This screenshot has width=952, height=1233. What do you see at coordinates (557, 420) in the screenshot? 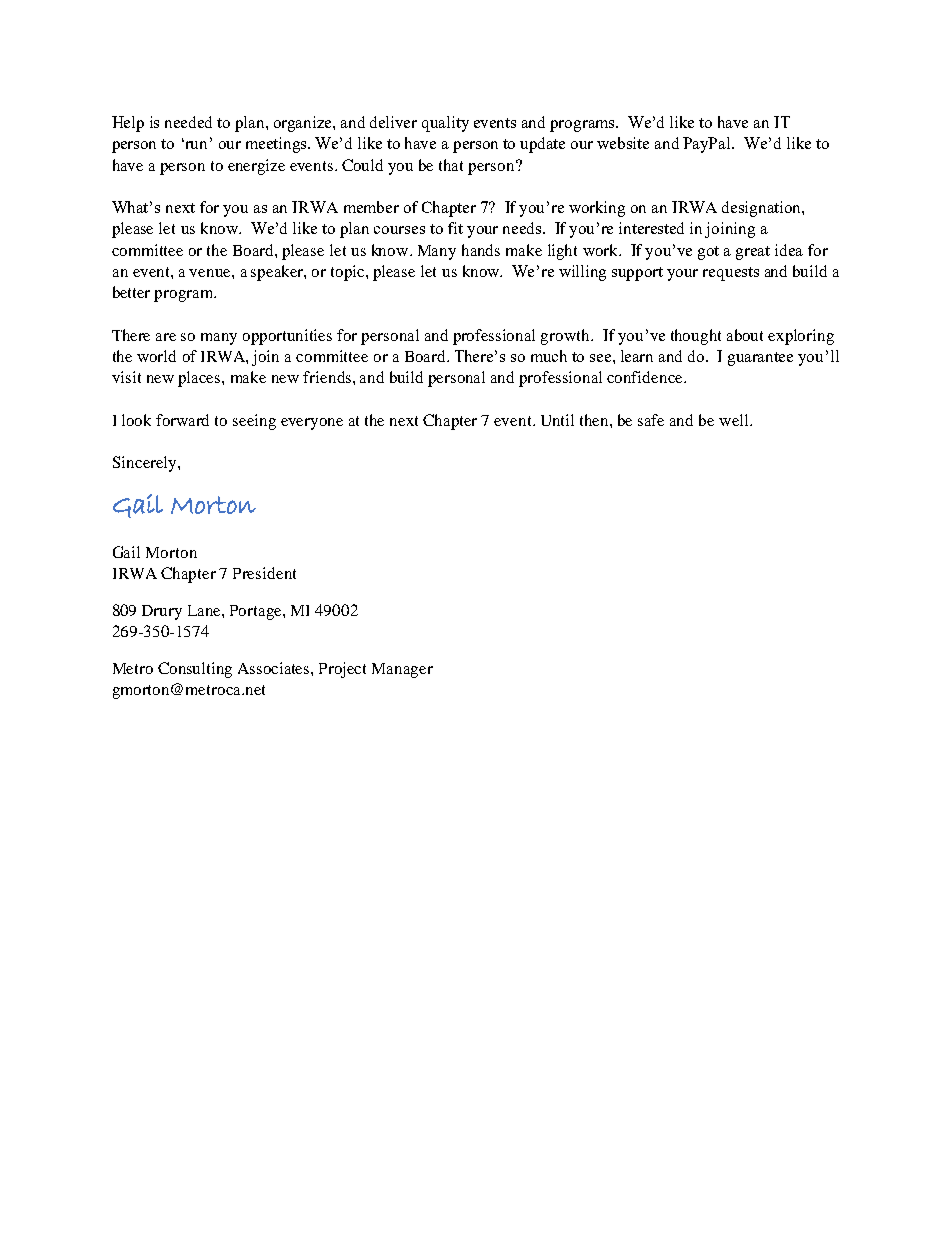
I see `Until` at bounding box center [557, 420].
